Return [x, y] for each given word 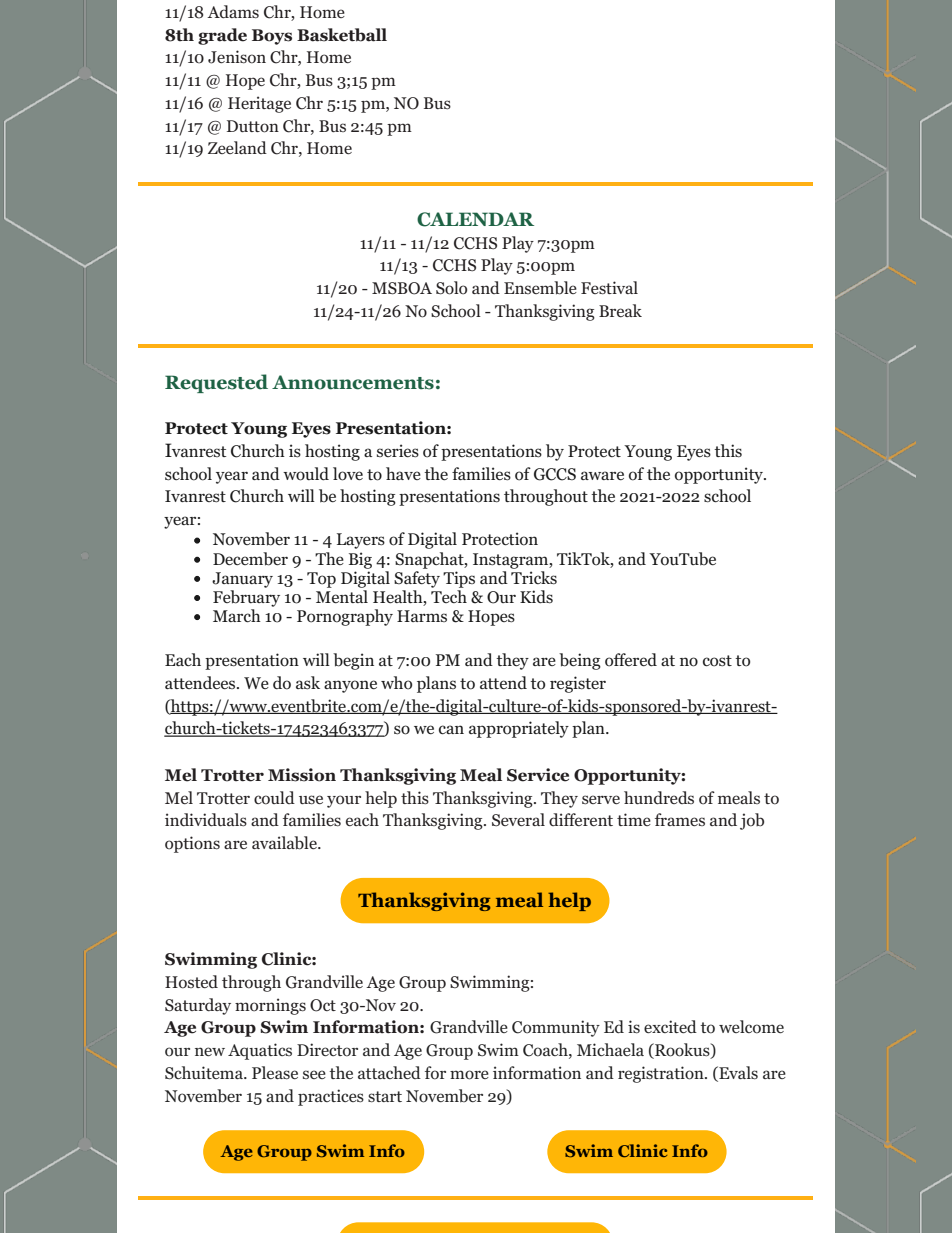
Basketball [342, 35]
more [469, 1075]
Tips [459, 579]
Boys [272, 37]
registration [662, 1074]
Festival [609, 287]
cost [717, 661]
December [250, 559]
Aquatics [260, 1051]
